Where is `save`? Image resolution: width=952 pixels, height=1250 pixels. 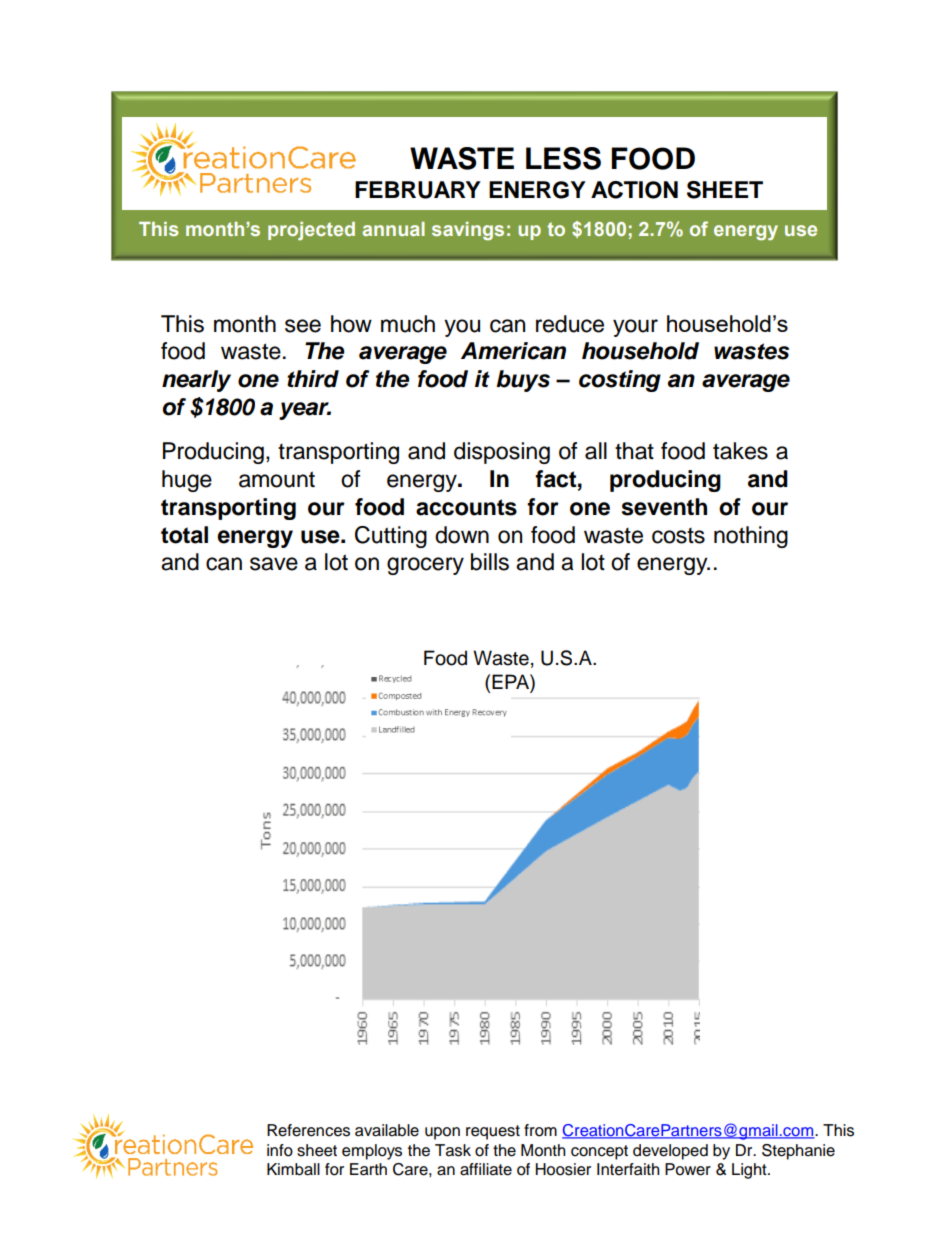
save is located at coordinates (274, 564).
